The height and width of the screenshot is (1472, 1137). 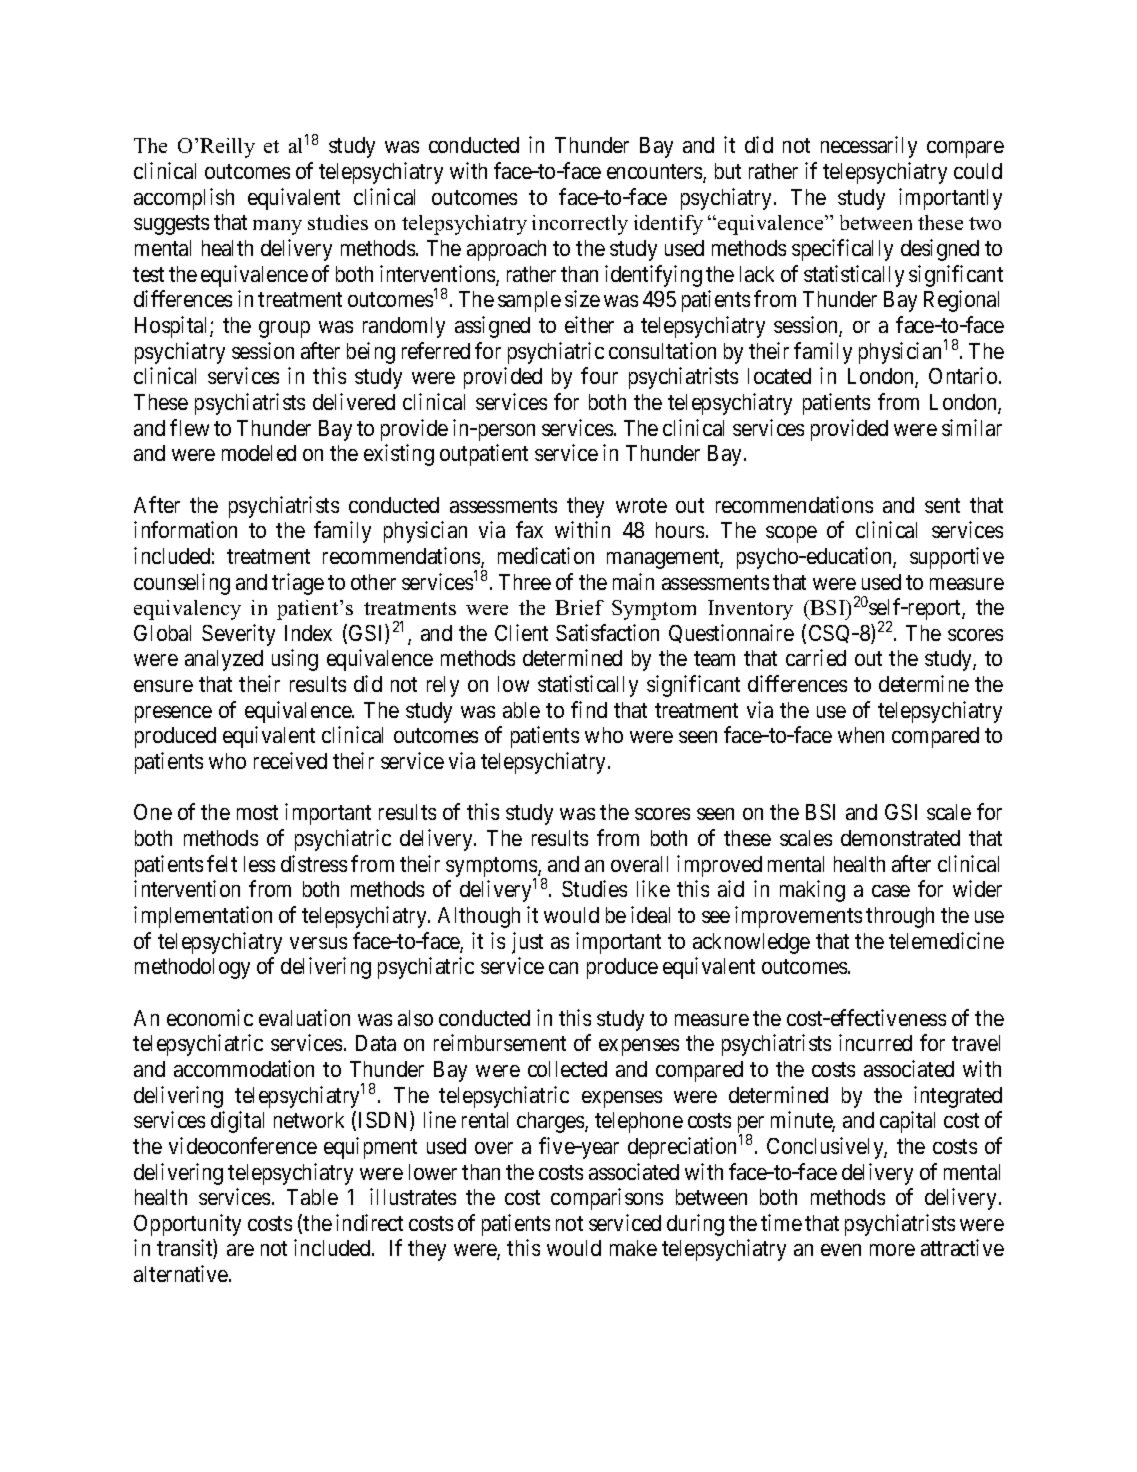 I want to click on case, so click(x=891, y=891).
